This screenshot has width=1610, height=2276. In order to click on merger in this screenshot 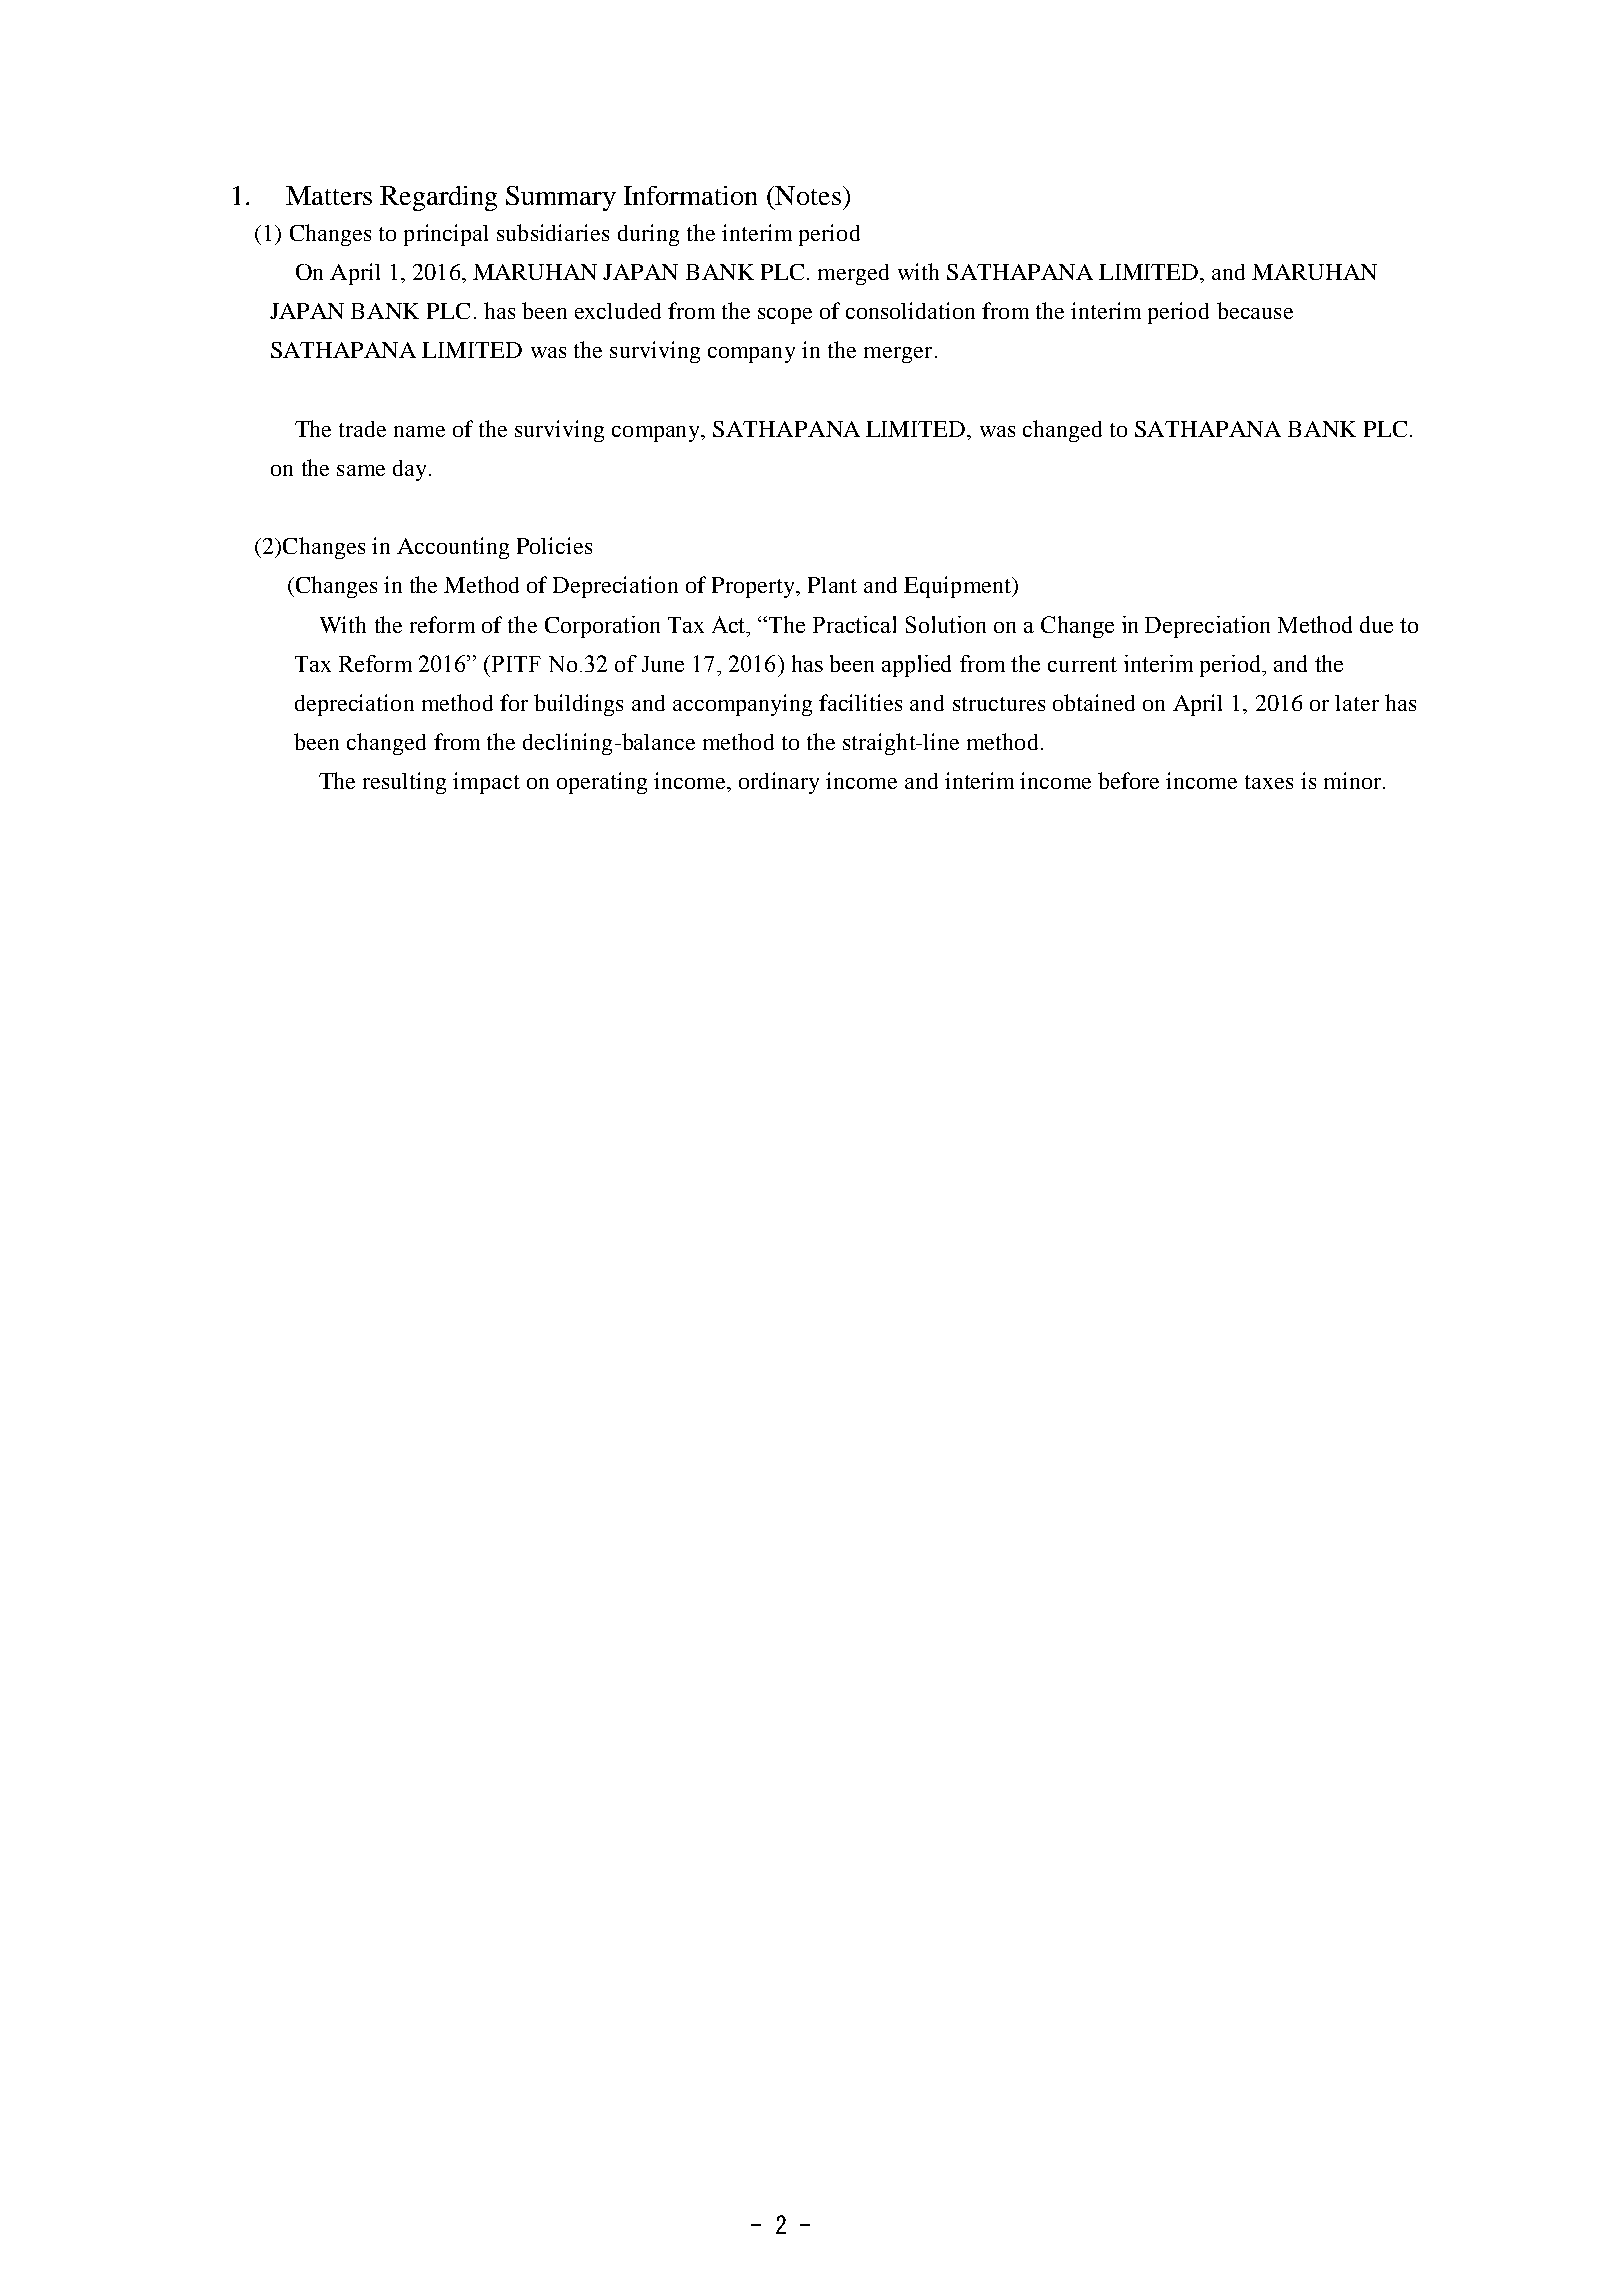, I will do `click(898, 355)`.
